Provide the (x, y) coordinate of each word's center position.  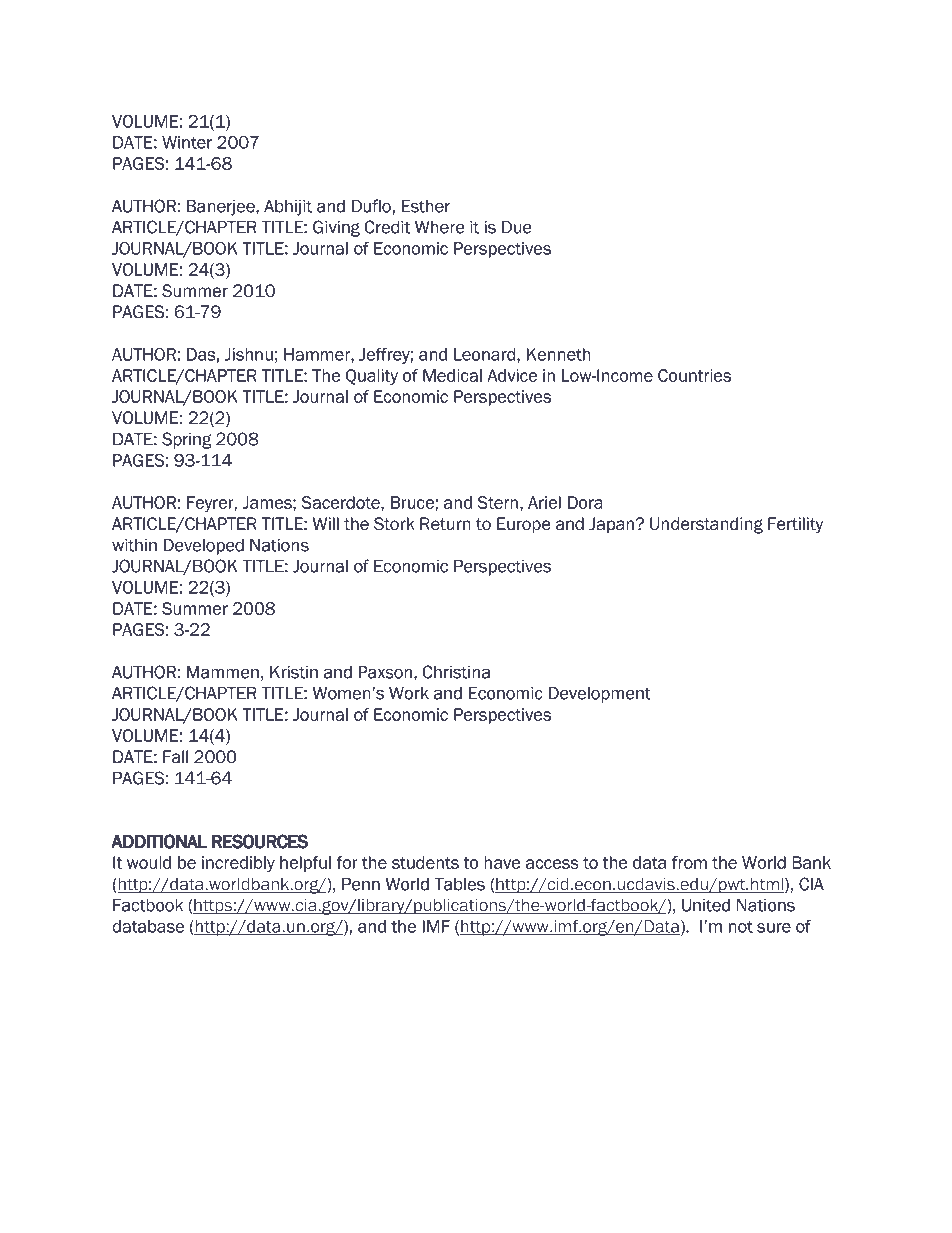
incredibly (238, 864)
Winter (187, 142)
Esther (426, 206)
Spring (187, 440)
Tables (459, 884)
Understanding (706, 525)
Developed (204, 546)
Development (600, 694)
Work (409, 693)
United (706, 905)
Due (516, 227)
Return (445, 524)
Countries (694, 375)
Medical (452, 375)
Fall (175, 757)
